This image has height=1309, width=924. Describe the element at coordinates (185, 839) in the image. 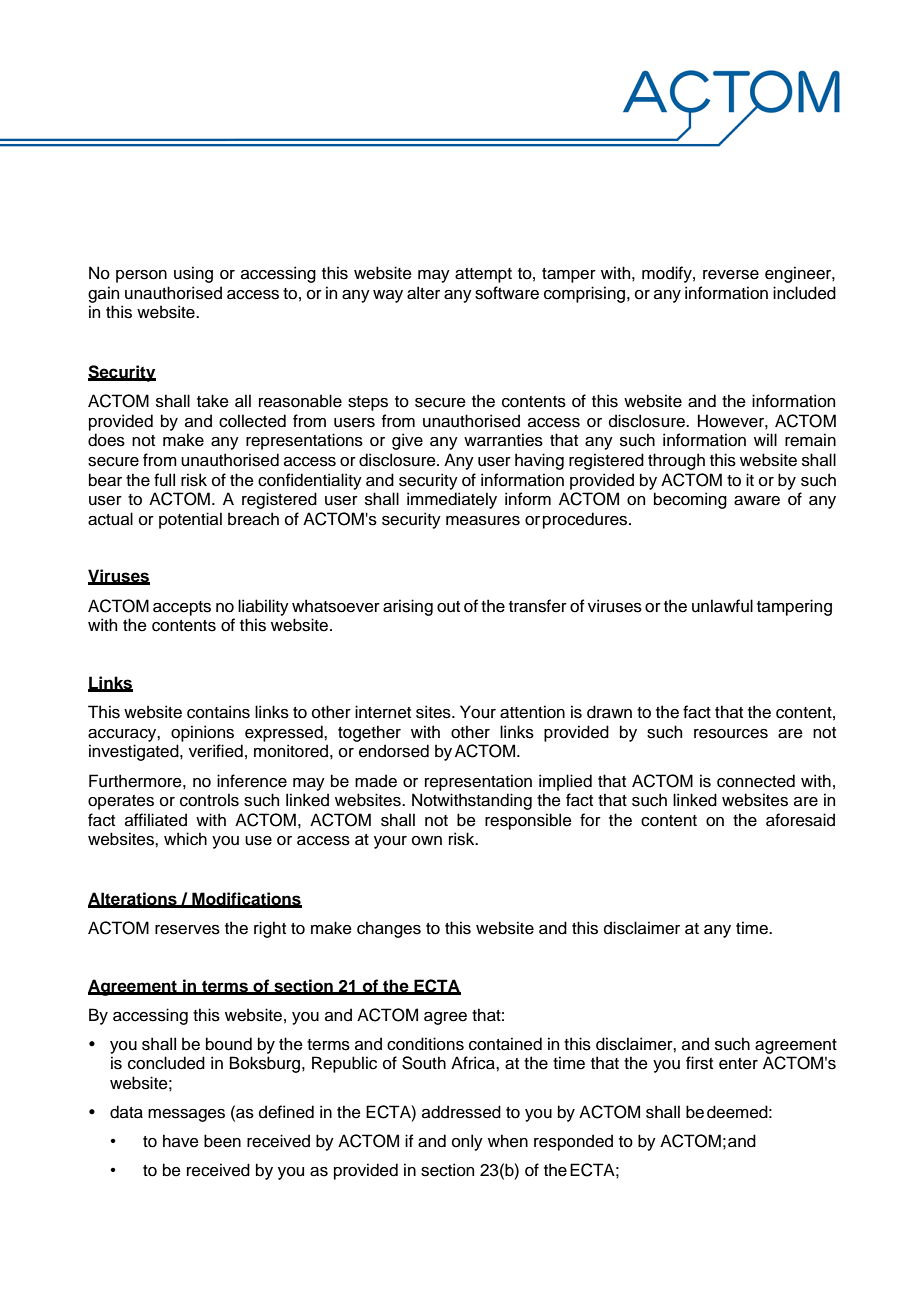

I see `which` at that location.
